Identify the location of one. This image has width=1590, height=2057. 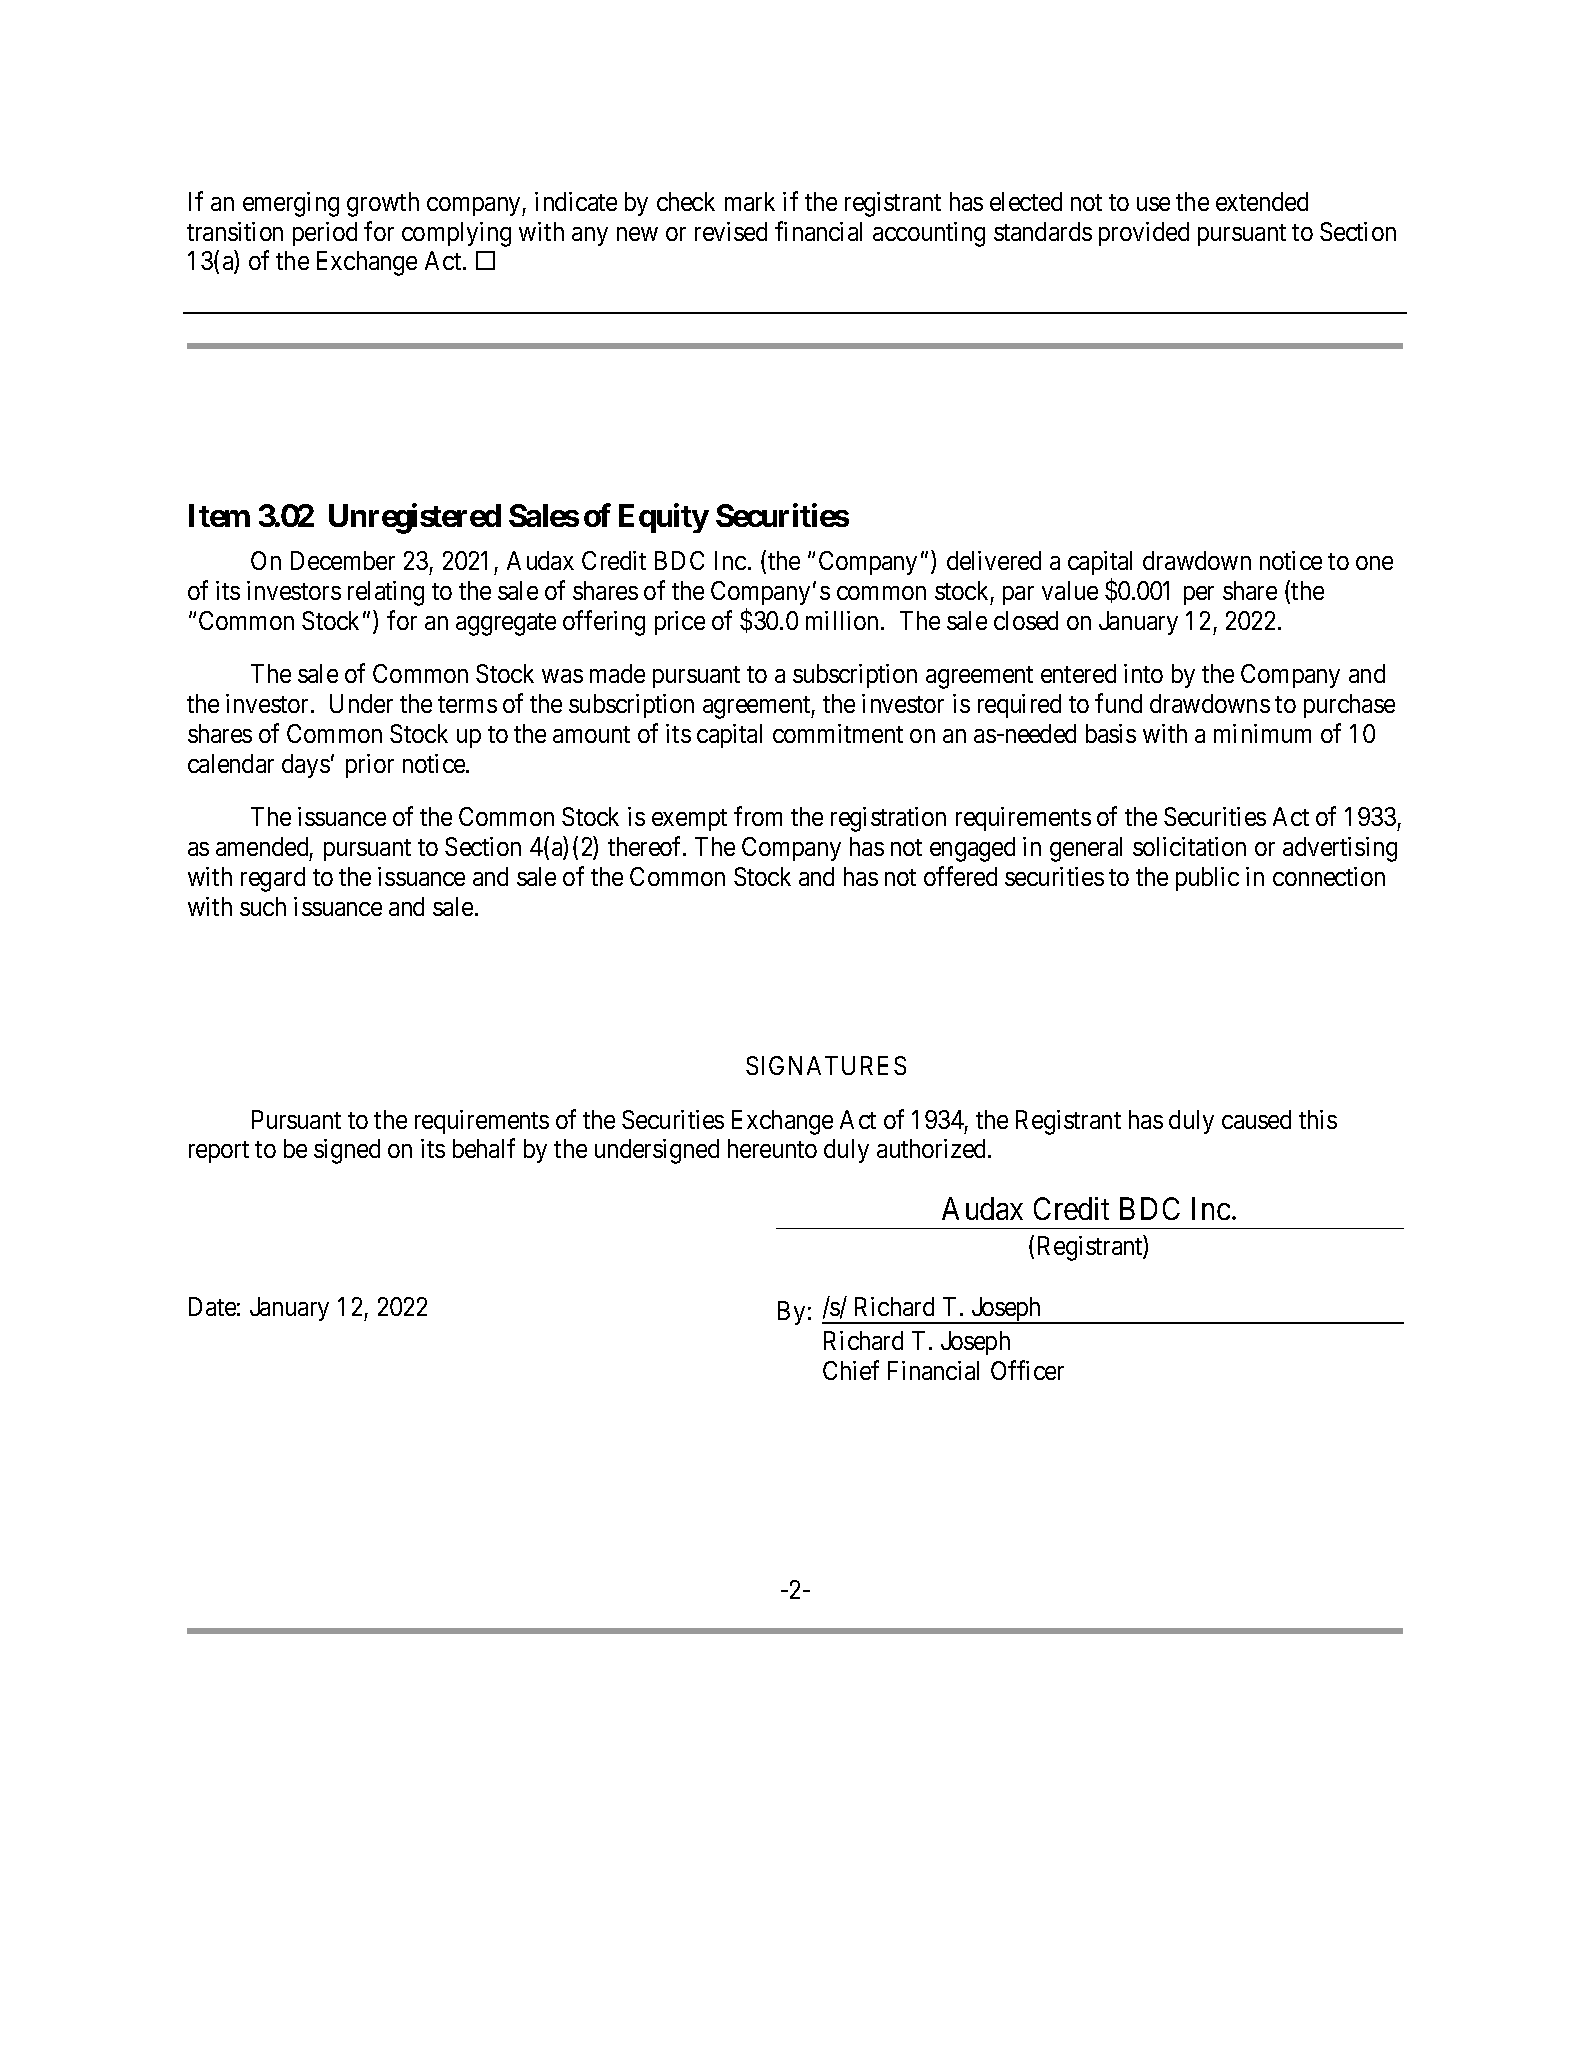
(1374, 563).
